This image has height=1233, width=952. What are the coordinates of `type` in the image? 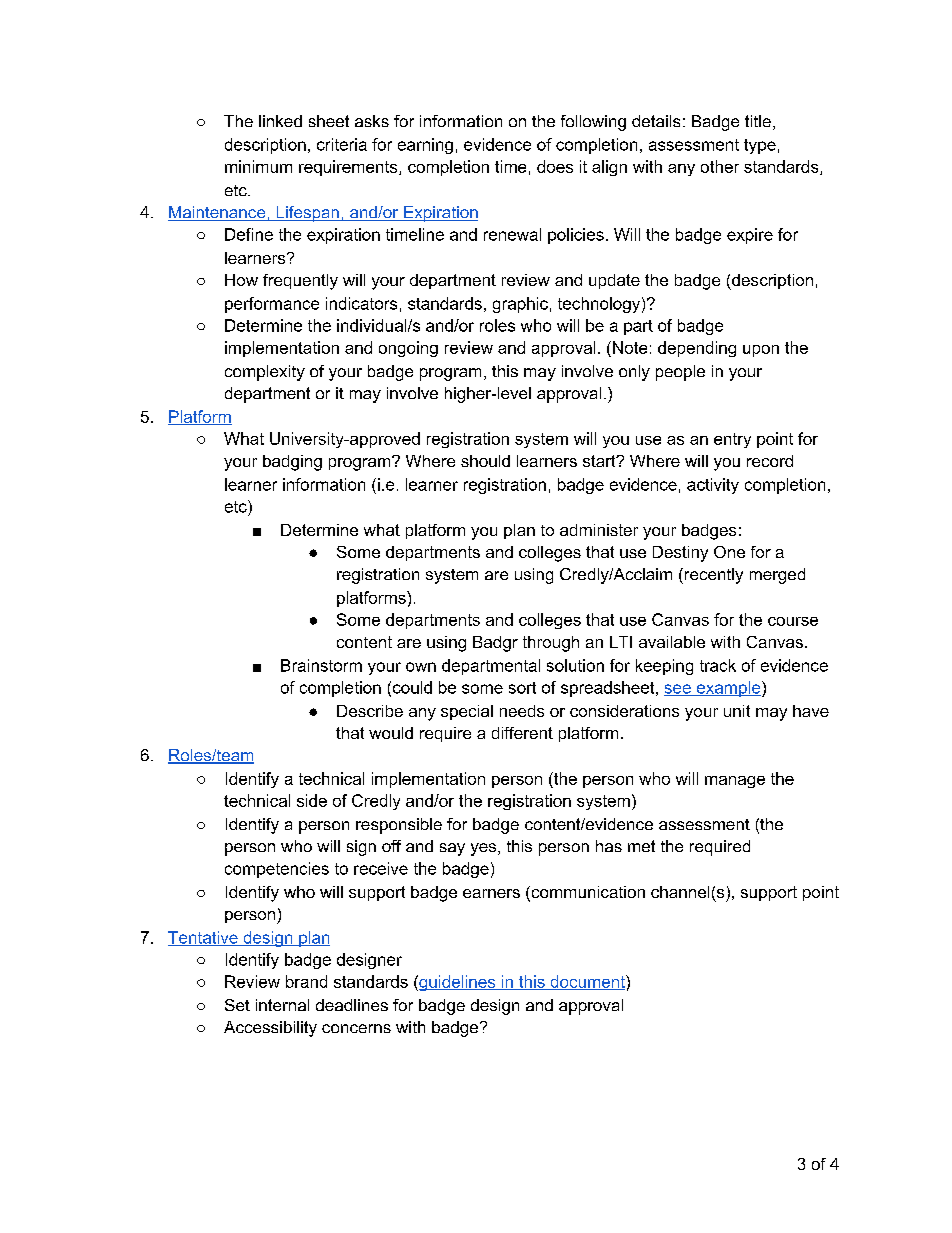 It's located at (760, 146).
